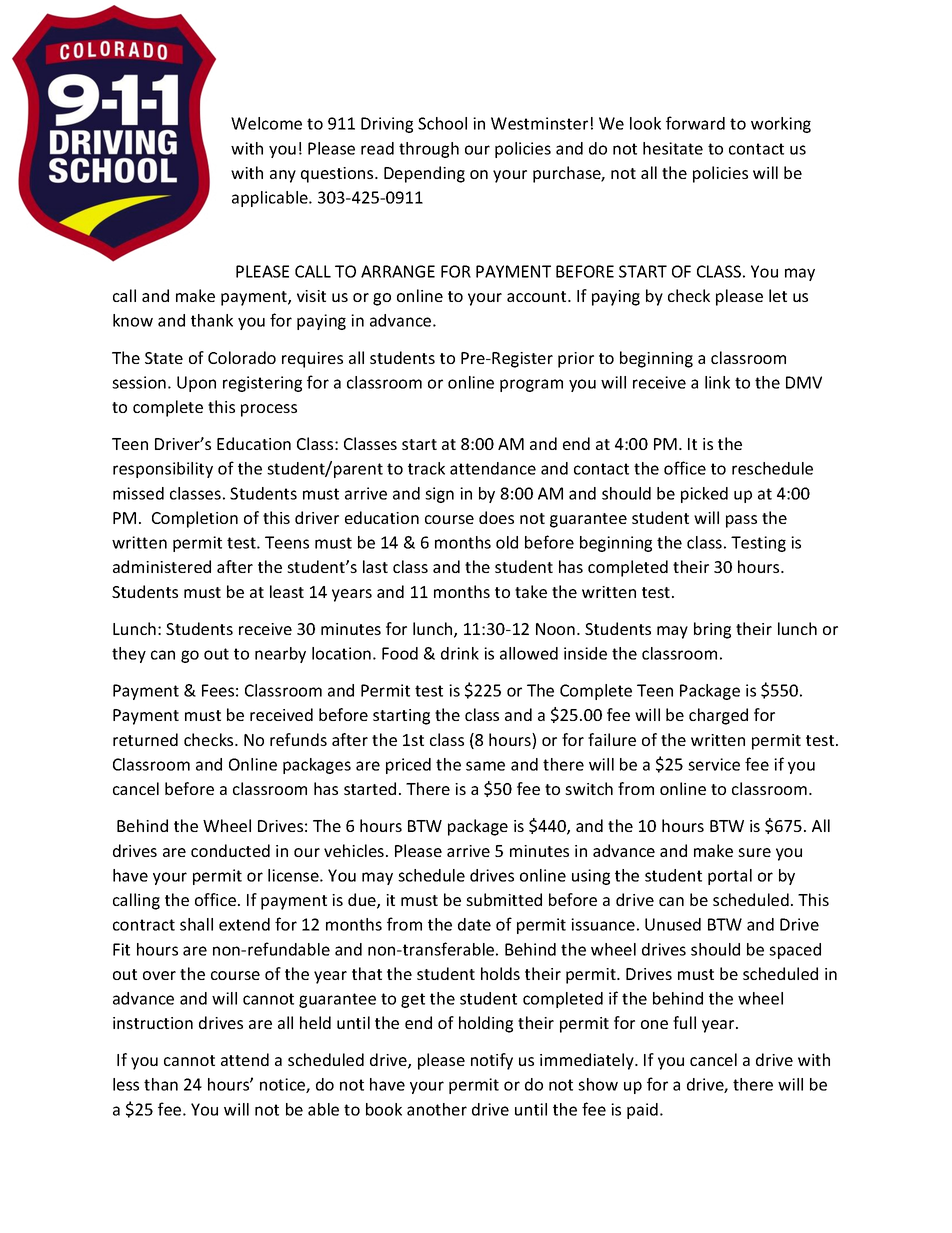 This image has width=952, height=1233. I want to click on Completion, so click(195, 519).
